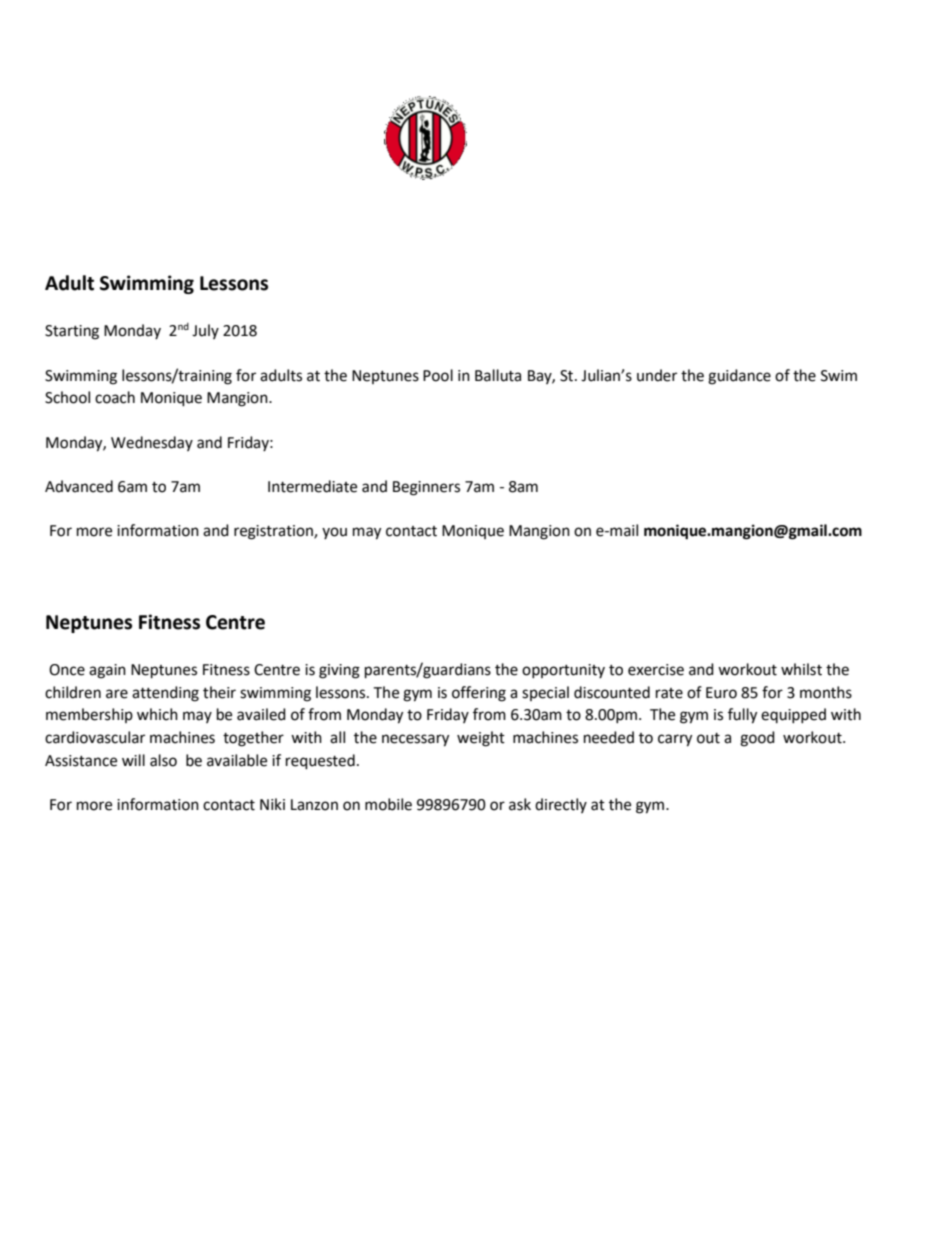  What do you see at coordinates (334, 533) in the screenshot?
I see `you` at bounding box center [334, 533].
